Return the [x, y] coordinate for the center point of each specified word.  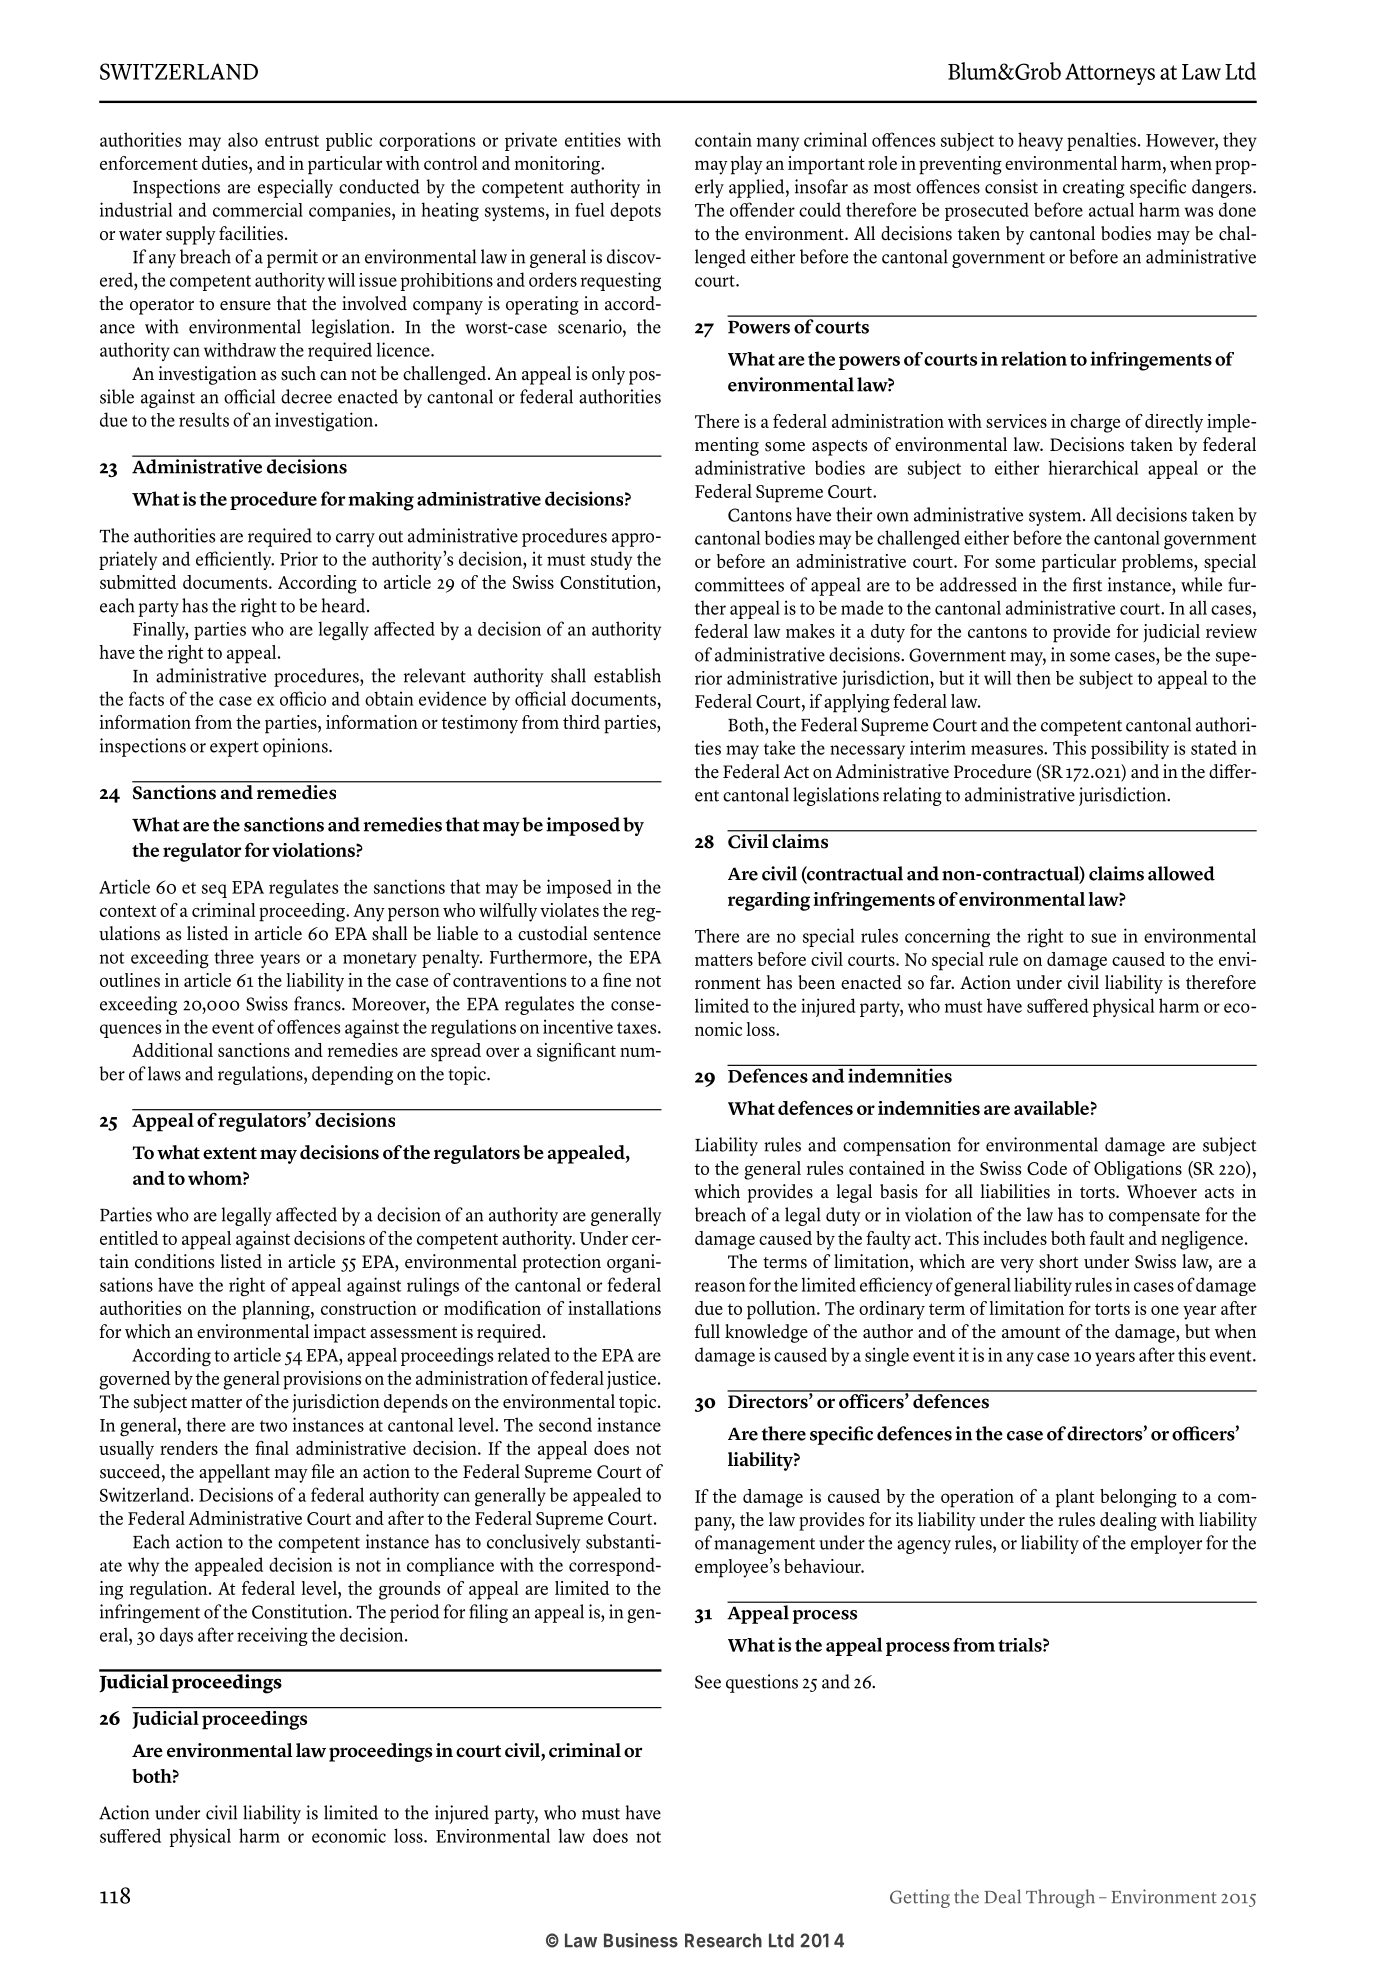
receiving [272, 1636]
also [243, 139]
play [747, 165]
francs [318, 1003]
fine [617, 980]
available [1051, 1108]
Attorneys [1110, 74]
